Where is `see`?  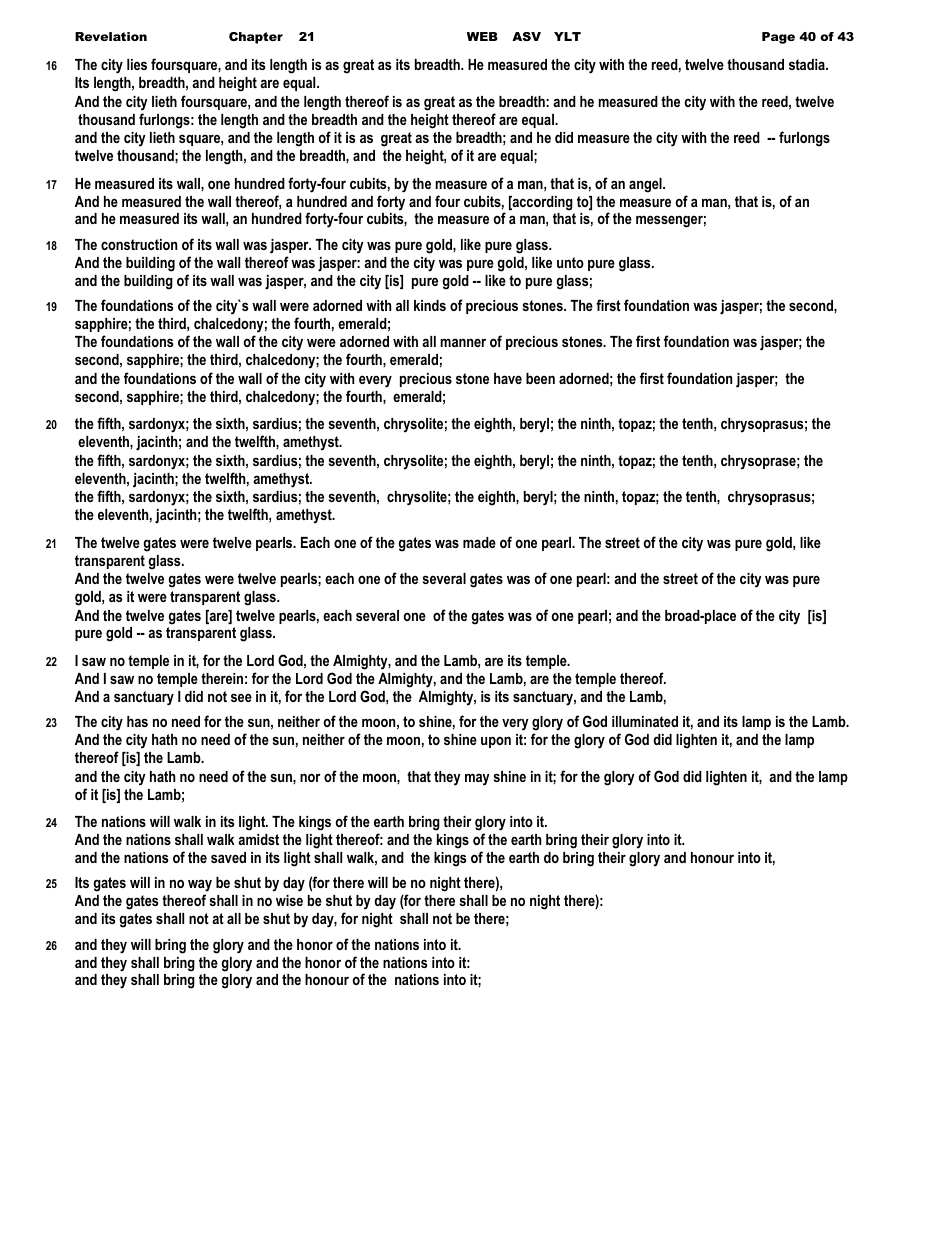
see is located at coordinates (241, 697).
